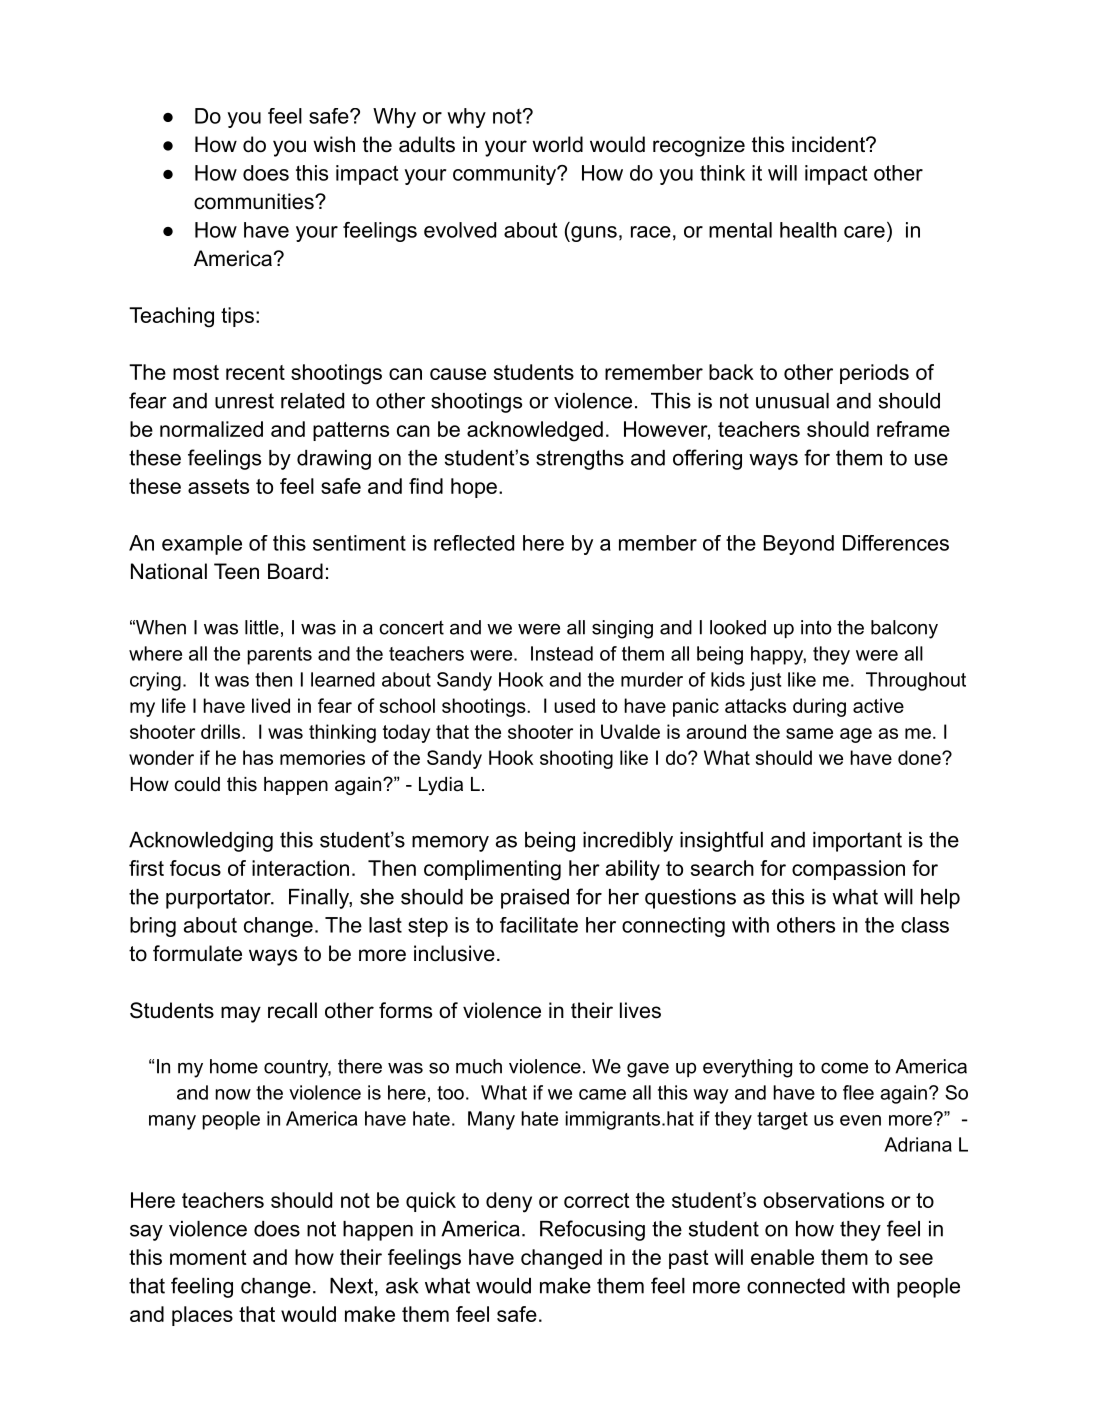 This screenshot has width=1098, height=1421. What do you see at coordinates (208, 1257) in the screenshot?
I see `moment` at bounding box center [208, 1257].
